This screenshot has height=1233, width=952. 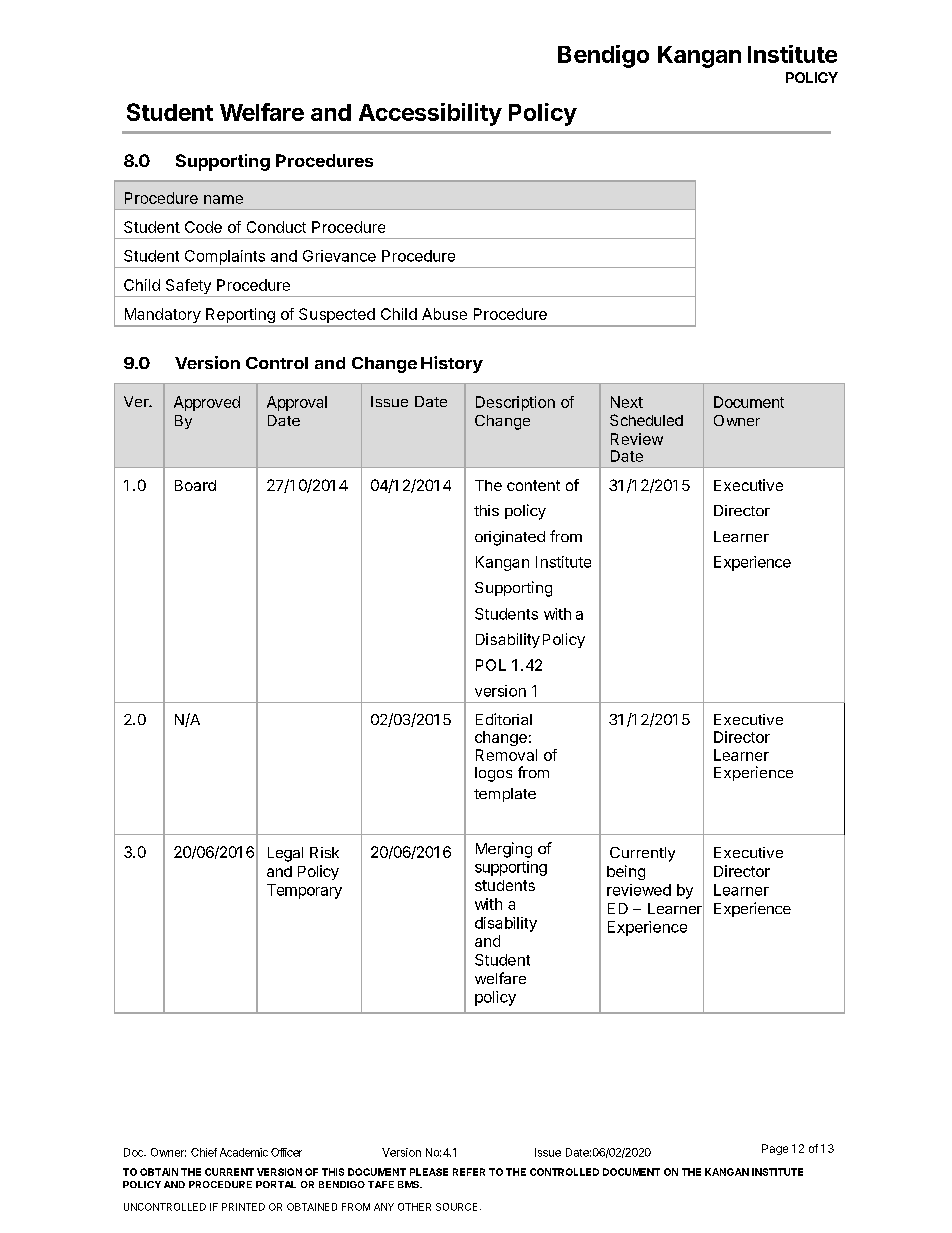 What do you see at coordinates (430, 114) in the screenshot?
I see `Accessibility` at bounding box center [430, 114].
